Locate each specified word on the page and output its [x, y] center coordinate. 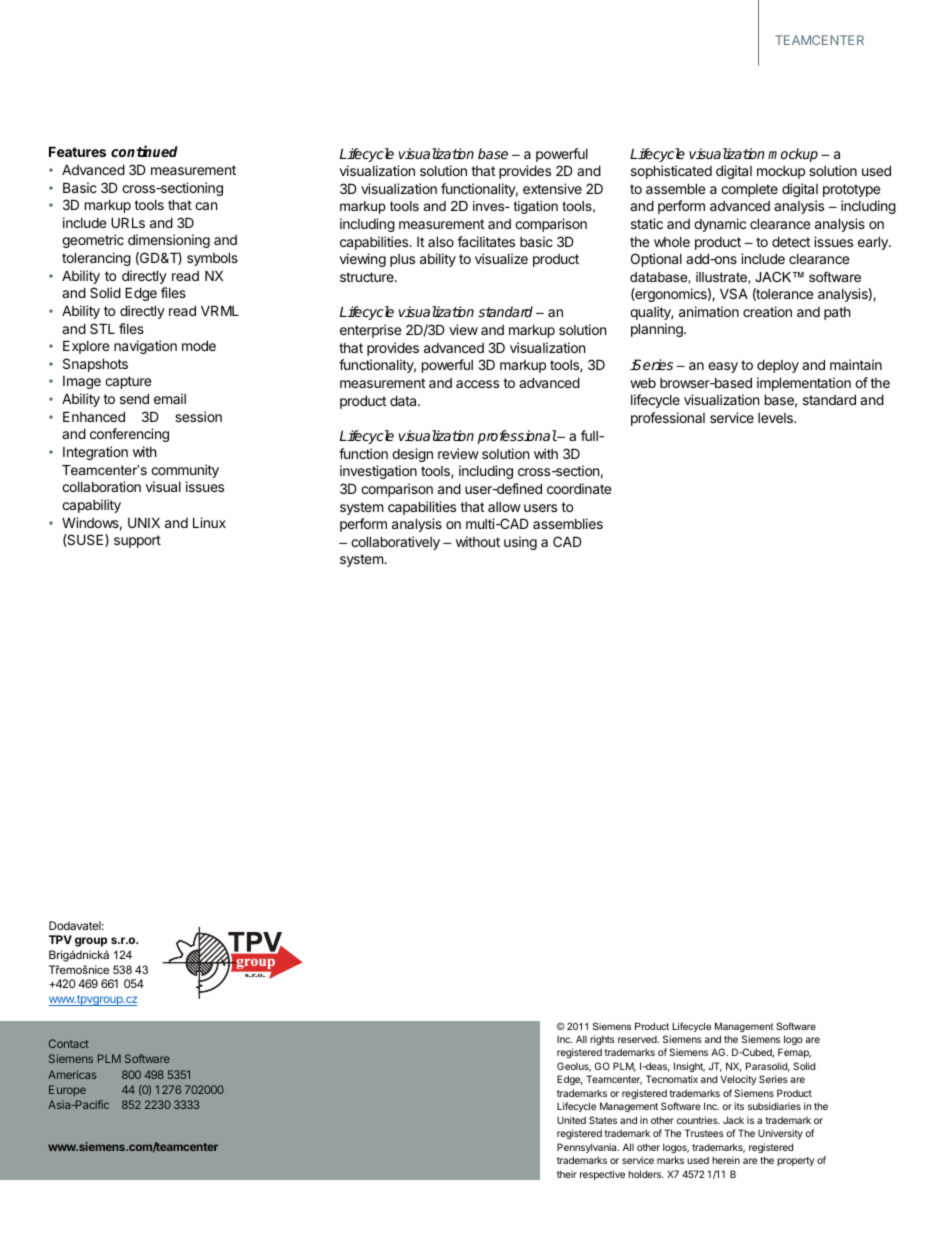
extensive [552, 188]
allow [504, 507]
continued [144, 151]
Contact [69, 1043]
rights [602, 1040]
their [567, 1174]
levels [776, 418]
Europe [67, 1090]
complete [749, 190]
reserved [638, 1039]
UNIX [144, 522]
